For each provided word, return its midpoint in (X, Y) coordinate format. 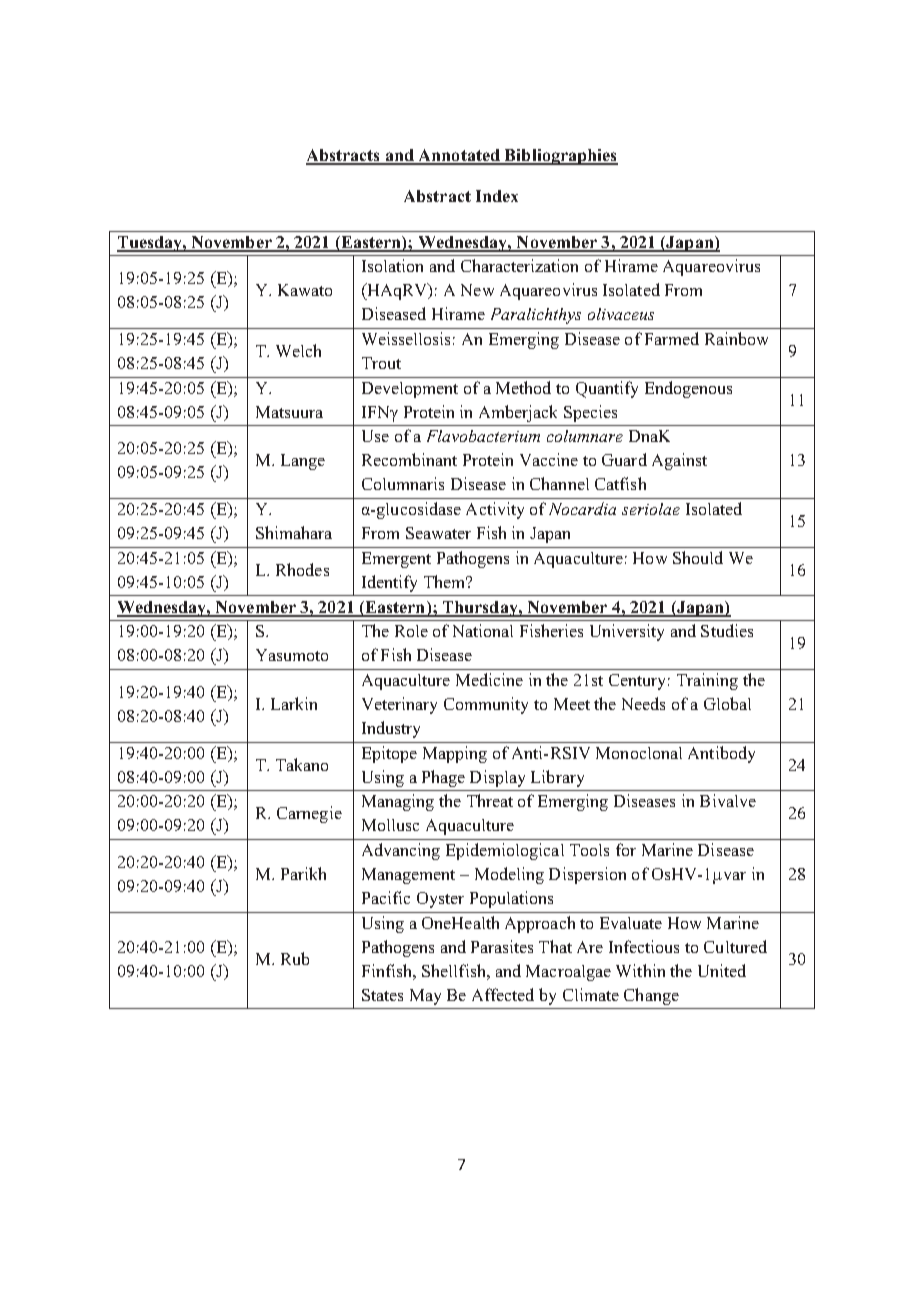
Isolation (392, 265)
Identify (389, 583)
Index (497, 196)
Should (698, 557)
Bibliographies (560, 157)
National (483, 630)
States (382, 995)
